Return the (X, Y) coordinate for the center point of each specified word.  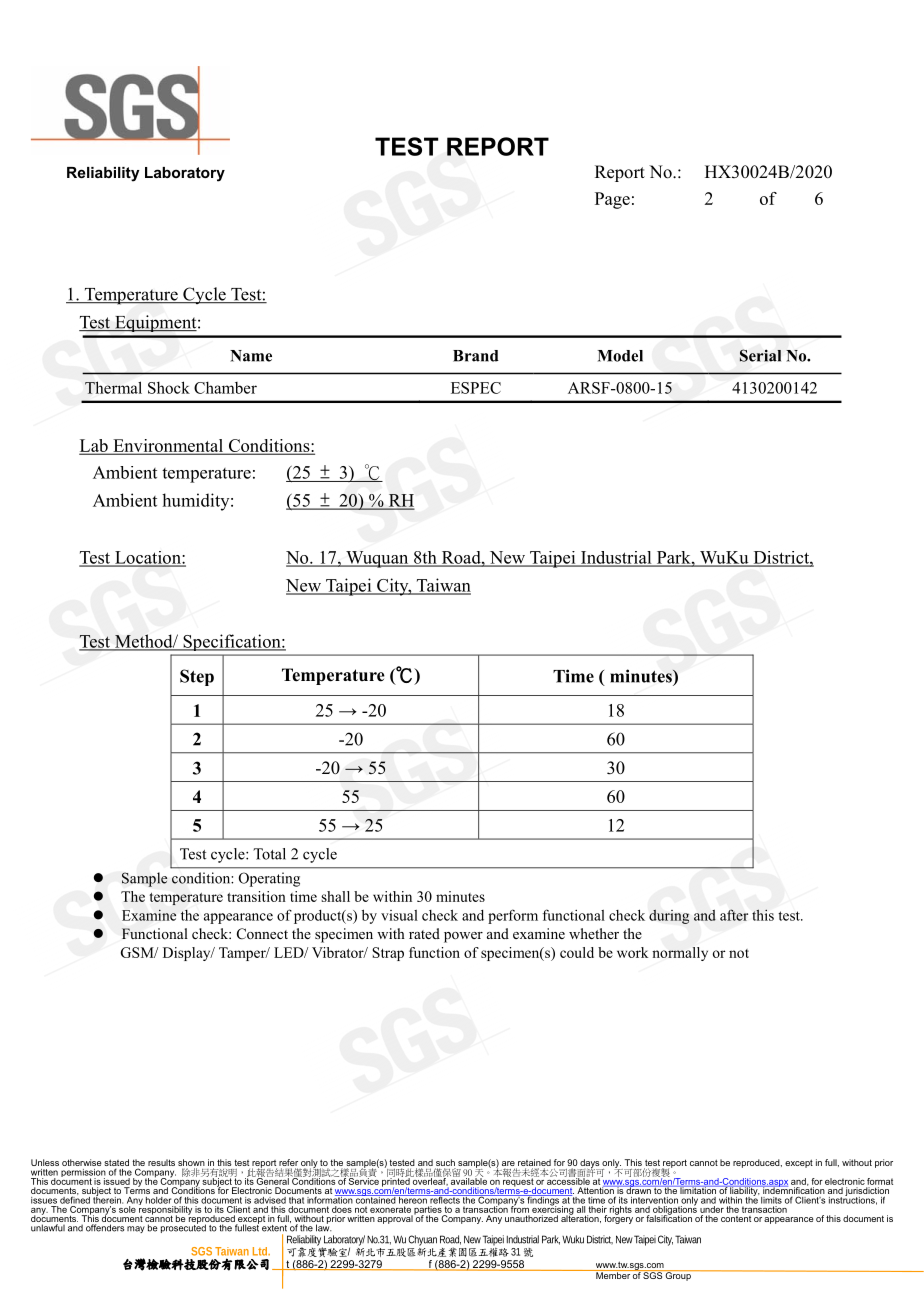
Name (251, 356)
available (469, 1180)
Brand (476, 356)
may (136, 1229)
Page (612, 200)
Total (269, 854)
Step (197, 677)
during (669, 916)
